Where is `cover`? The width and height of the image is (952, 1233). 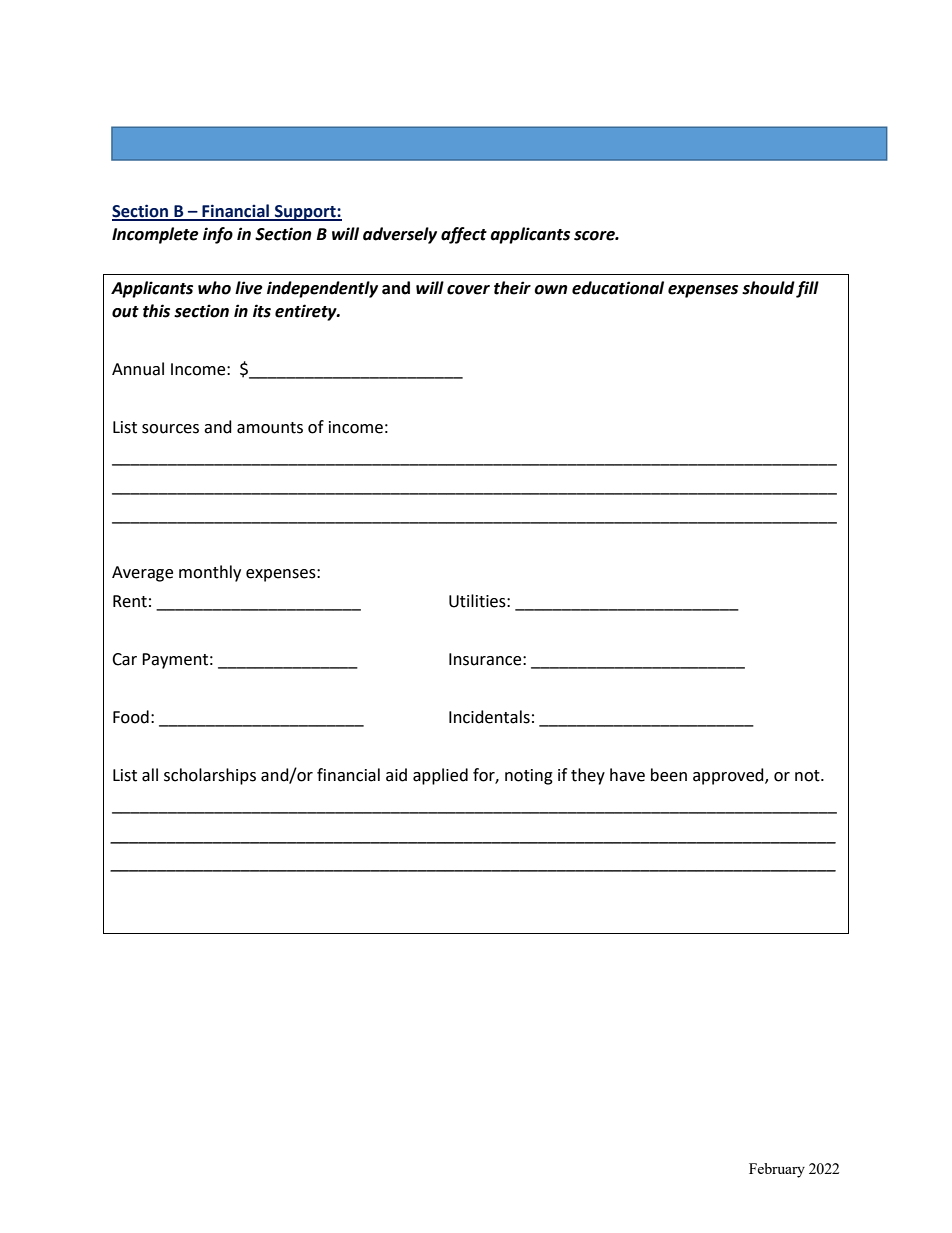 cover is located at coordinates (468, 290).
